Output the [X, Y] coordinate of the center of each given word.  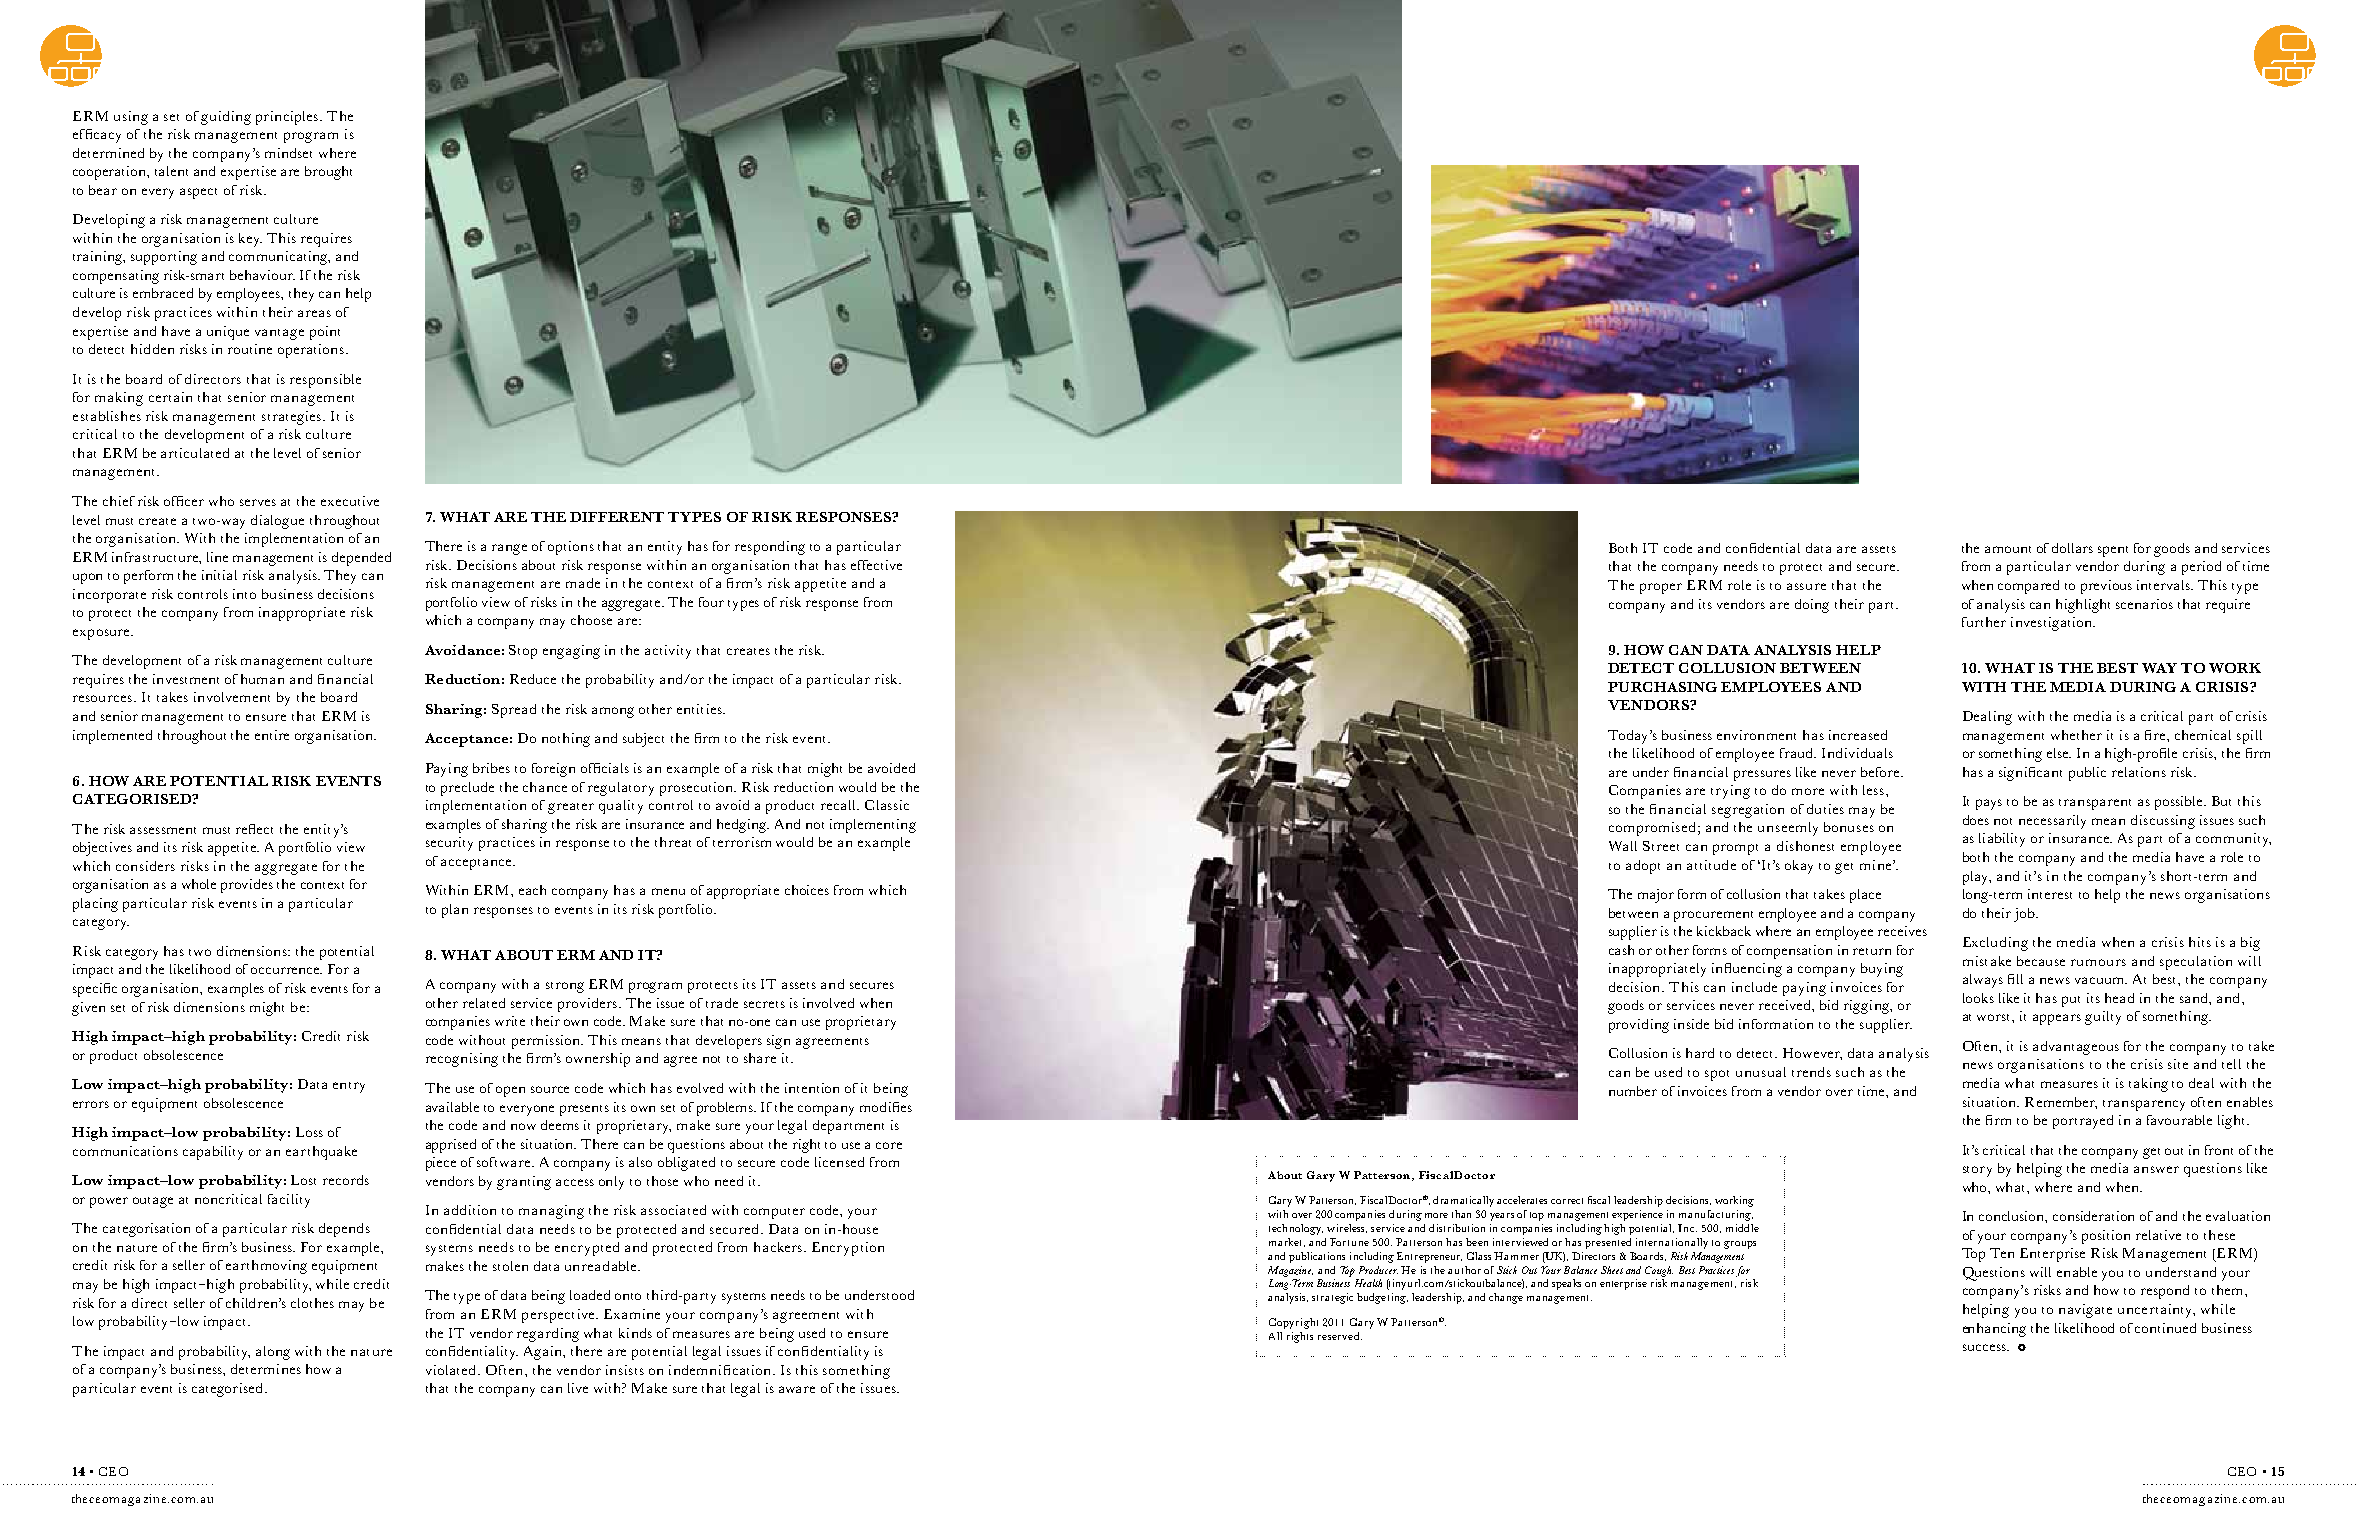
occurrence [286, 970]
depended [361, 559]
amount [2008, 549]
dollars [2072, 548]
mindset [288, 153]
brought [328, 173]
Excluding [1995, 944]
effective [876, 565]
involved [828, 1003]
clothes [312, 1303]
